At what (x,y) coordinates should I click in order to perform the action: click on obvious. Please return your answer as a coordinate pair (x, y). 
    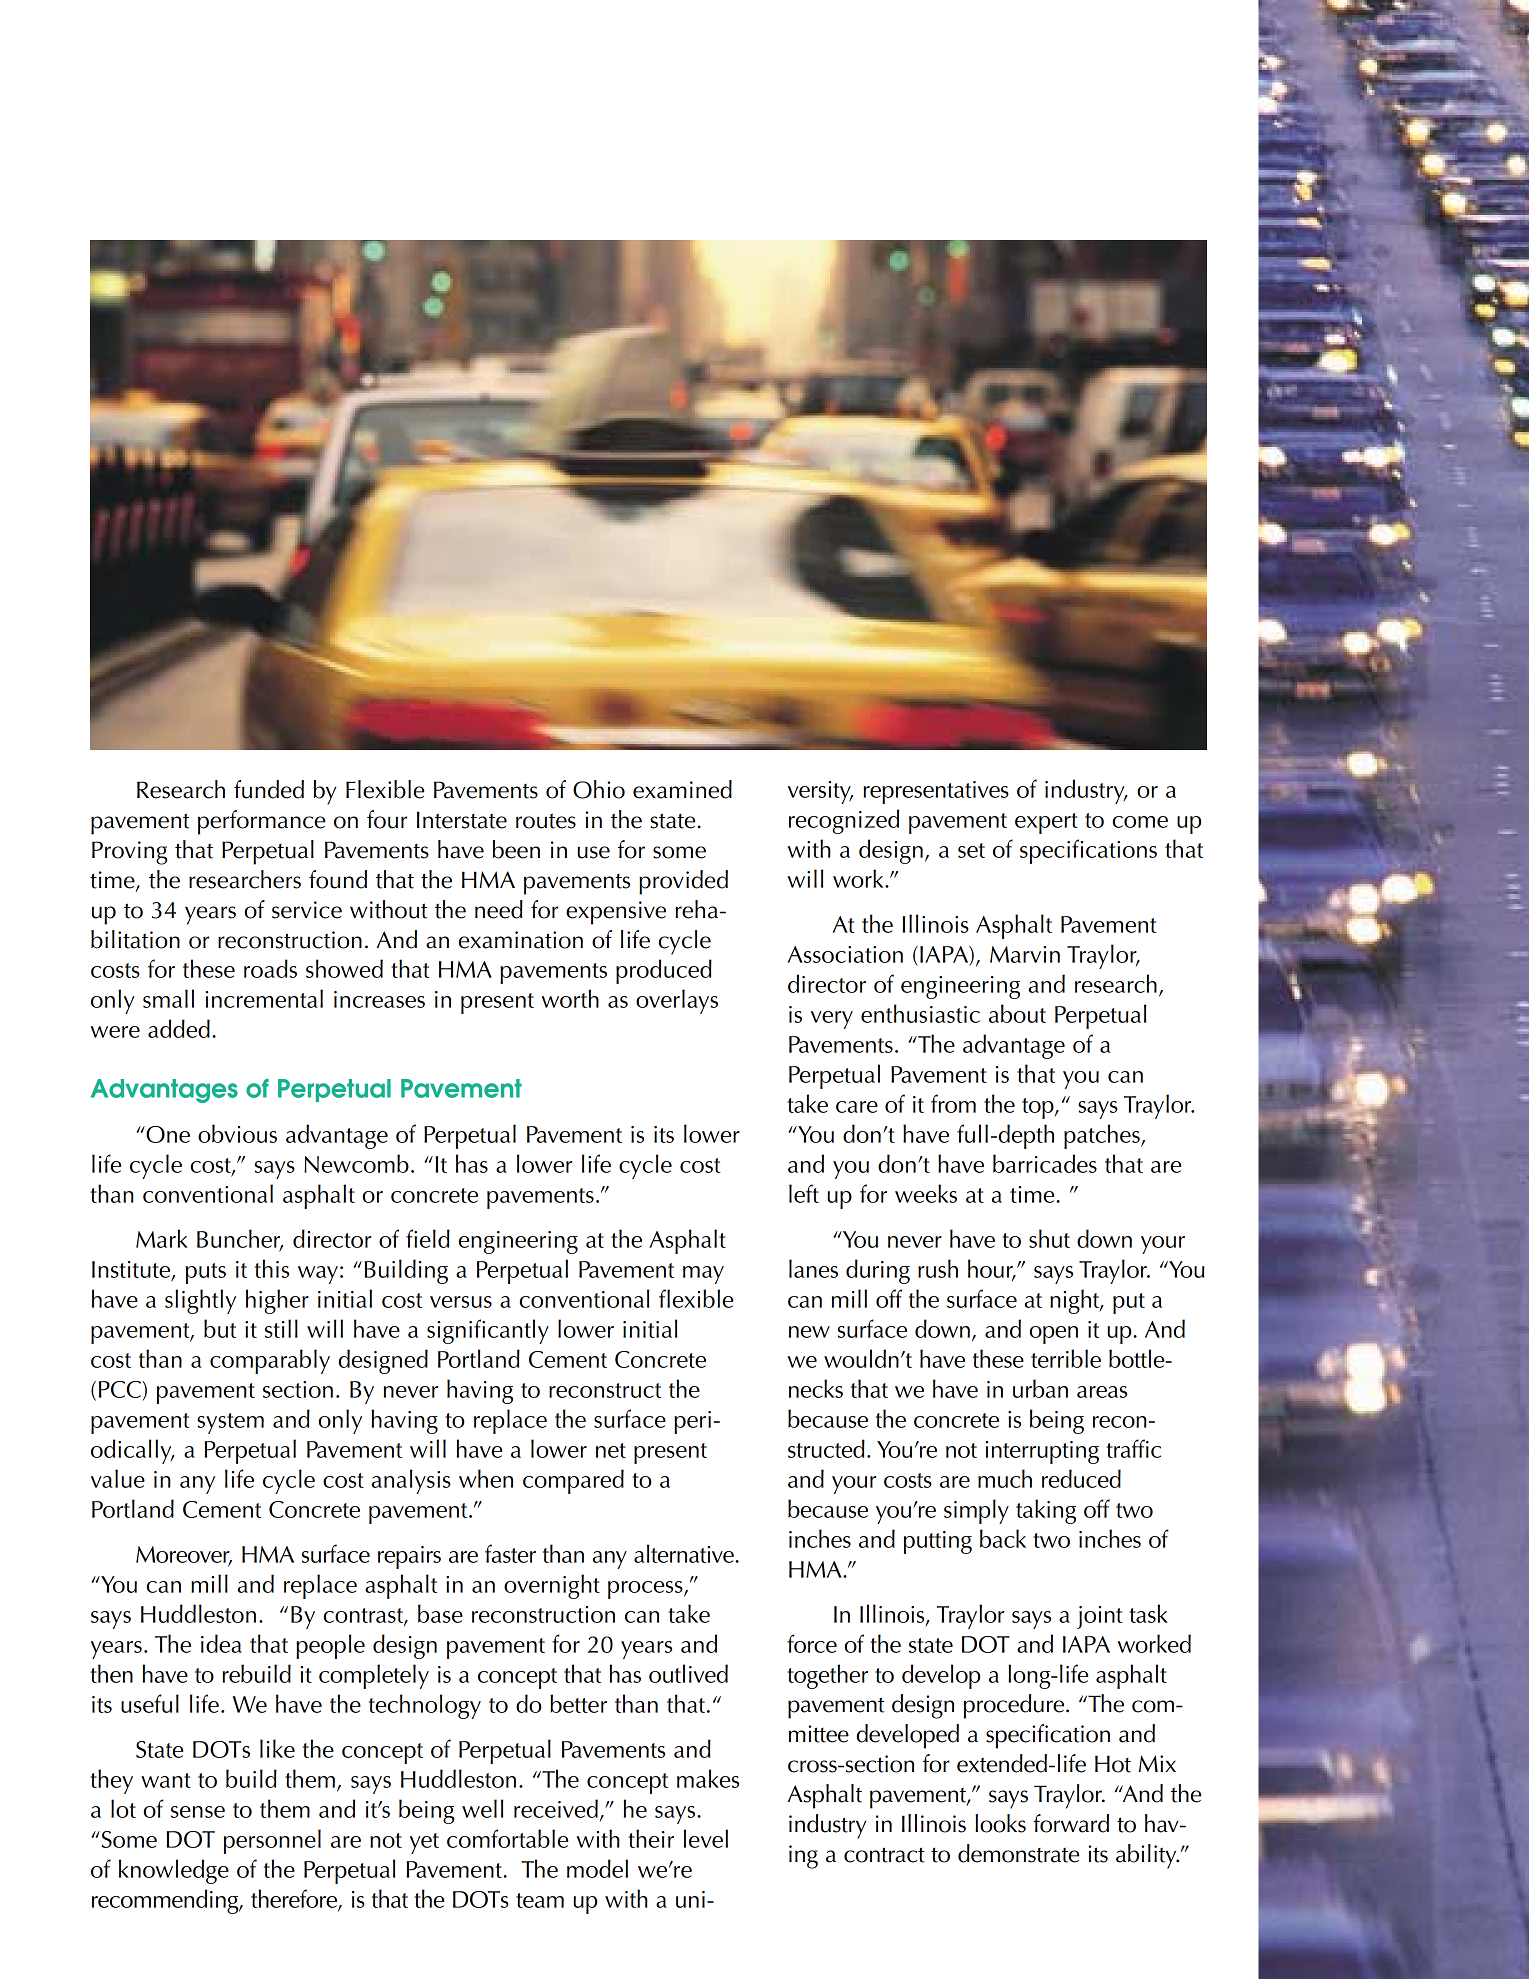
    Looking at the image, I should click on (237, 1133).
